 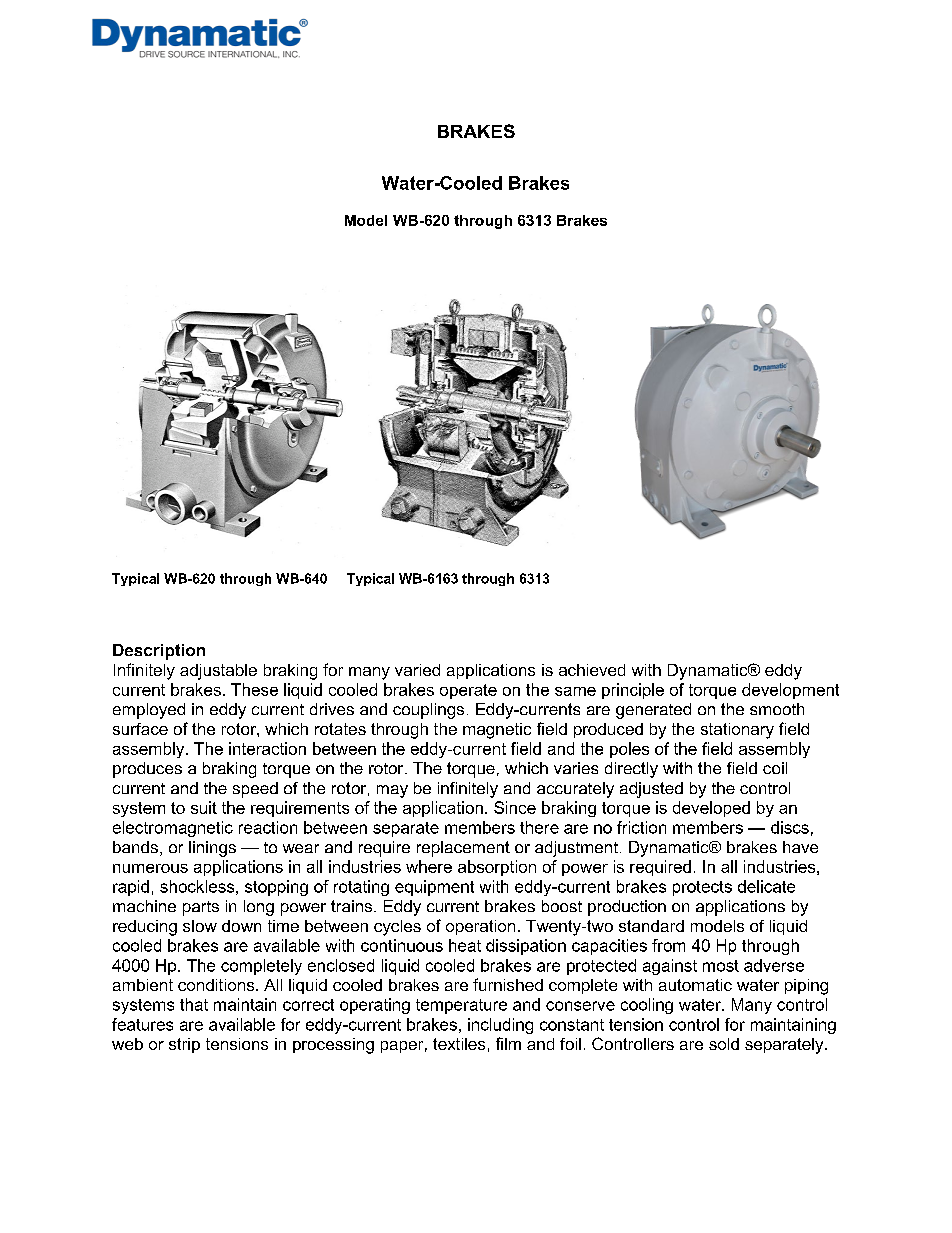 What do you see at coordinates (255, 790) in the screenshot?
I see `speed` at bounding box center [255, 790].
